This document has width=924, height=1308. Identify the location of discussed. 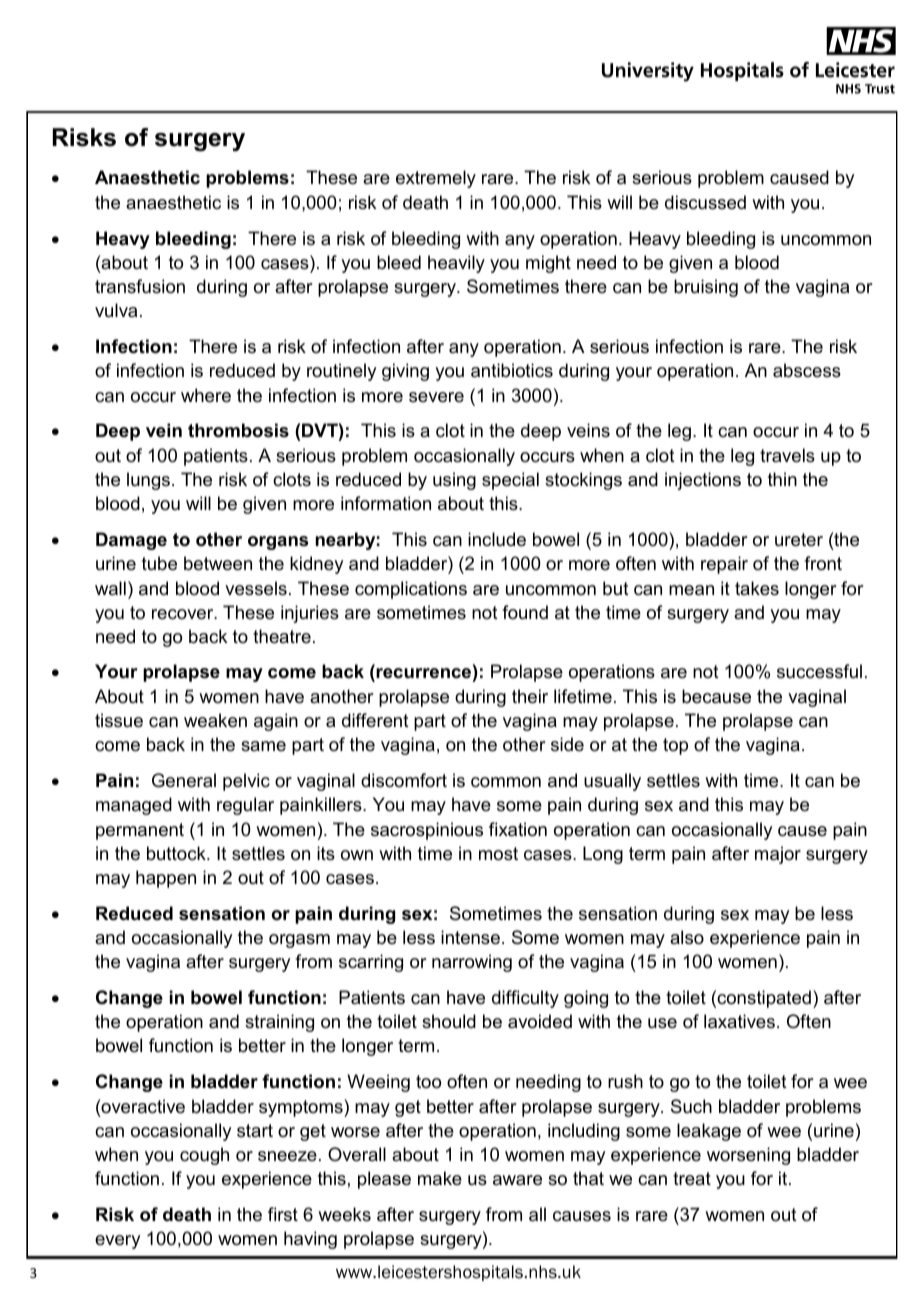
(705, 202).
